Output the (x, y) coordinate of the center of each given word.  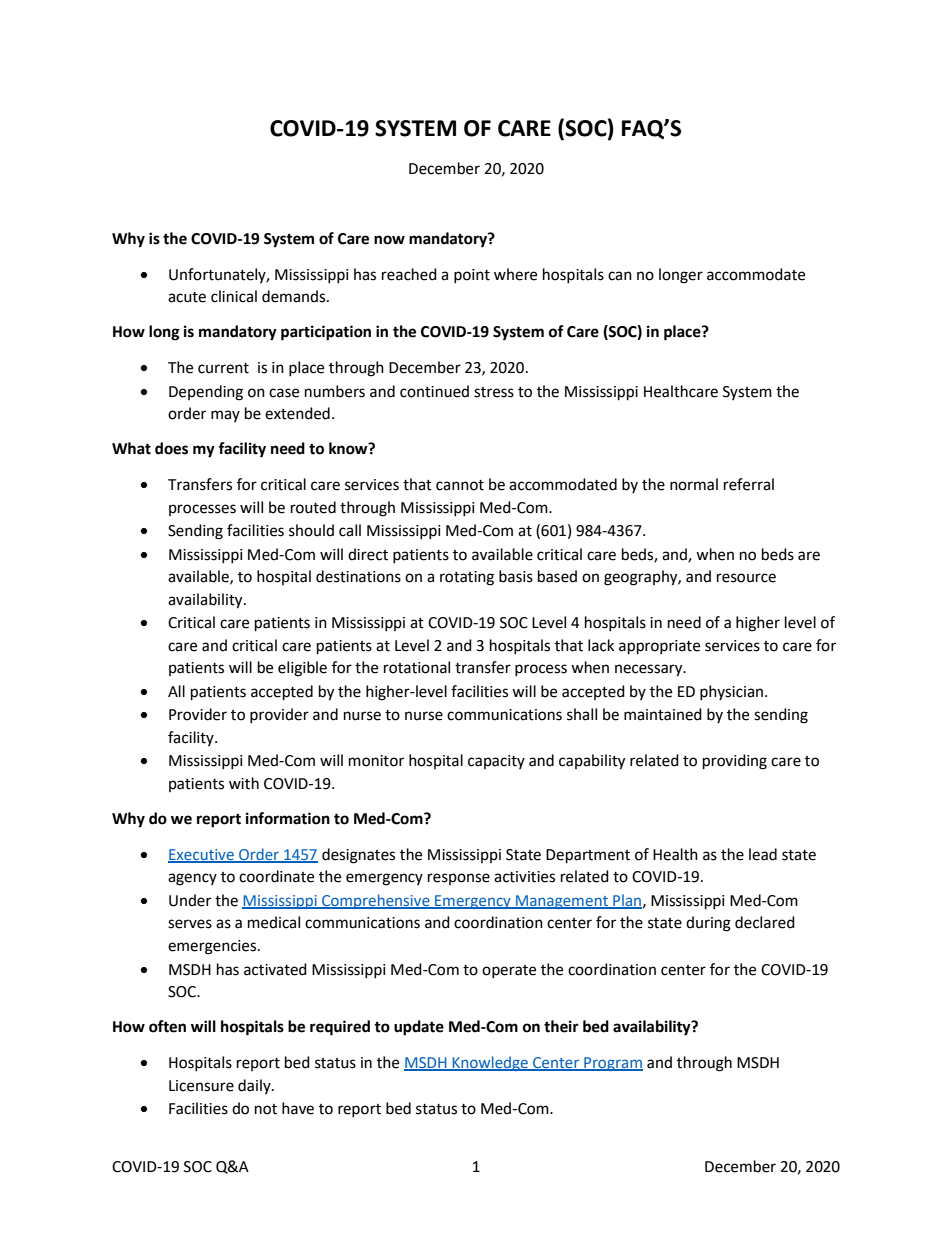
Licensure (201, 1086)
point (472, 276)
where (515, 274)
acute (187, 297)
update (419, 1028)
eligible (302, 669)
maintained (663, 714)
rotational (417, 667)
